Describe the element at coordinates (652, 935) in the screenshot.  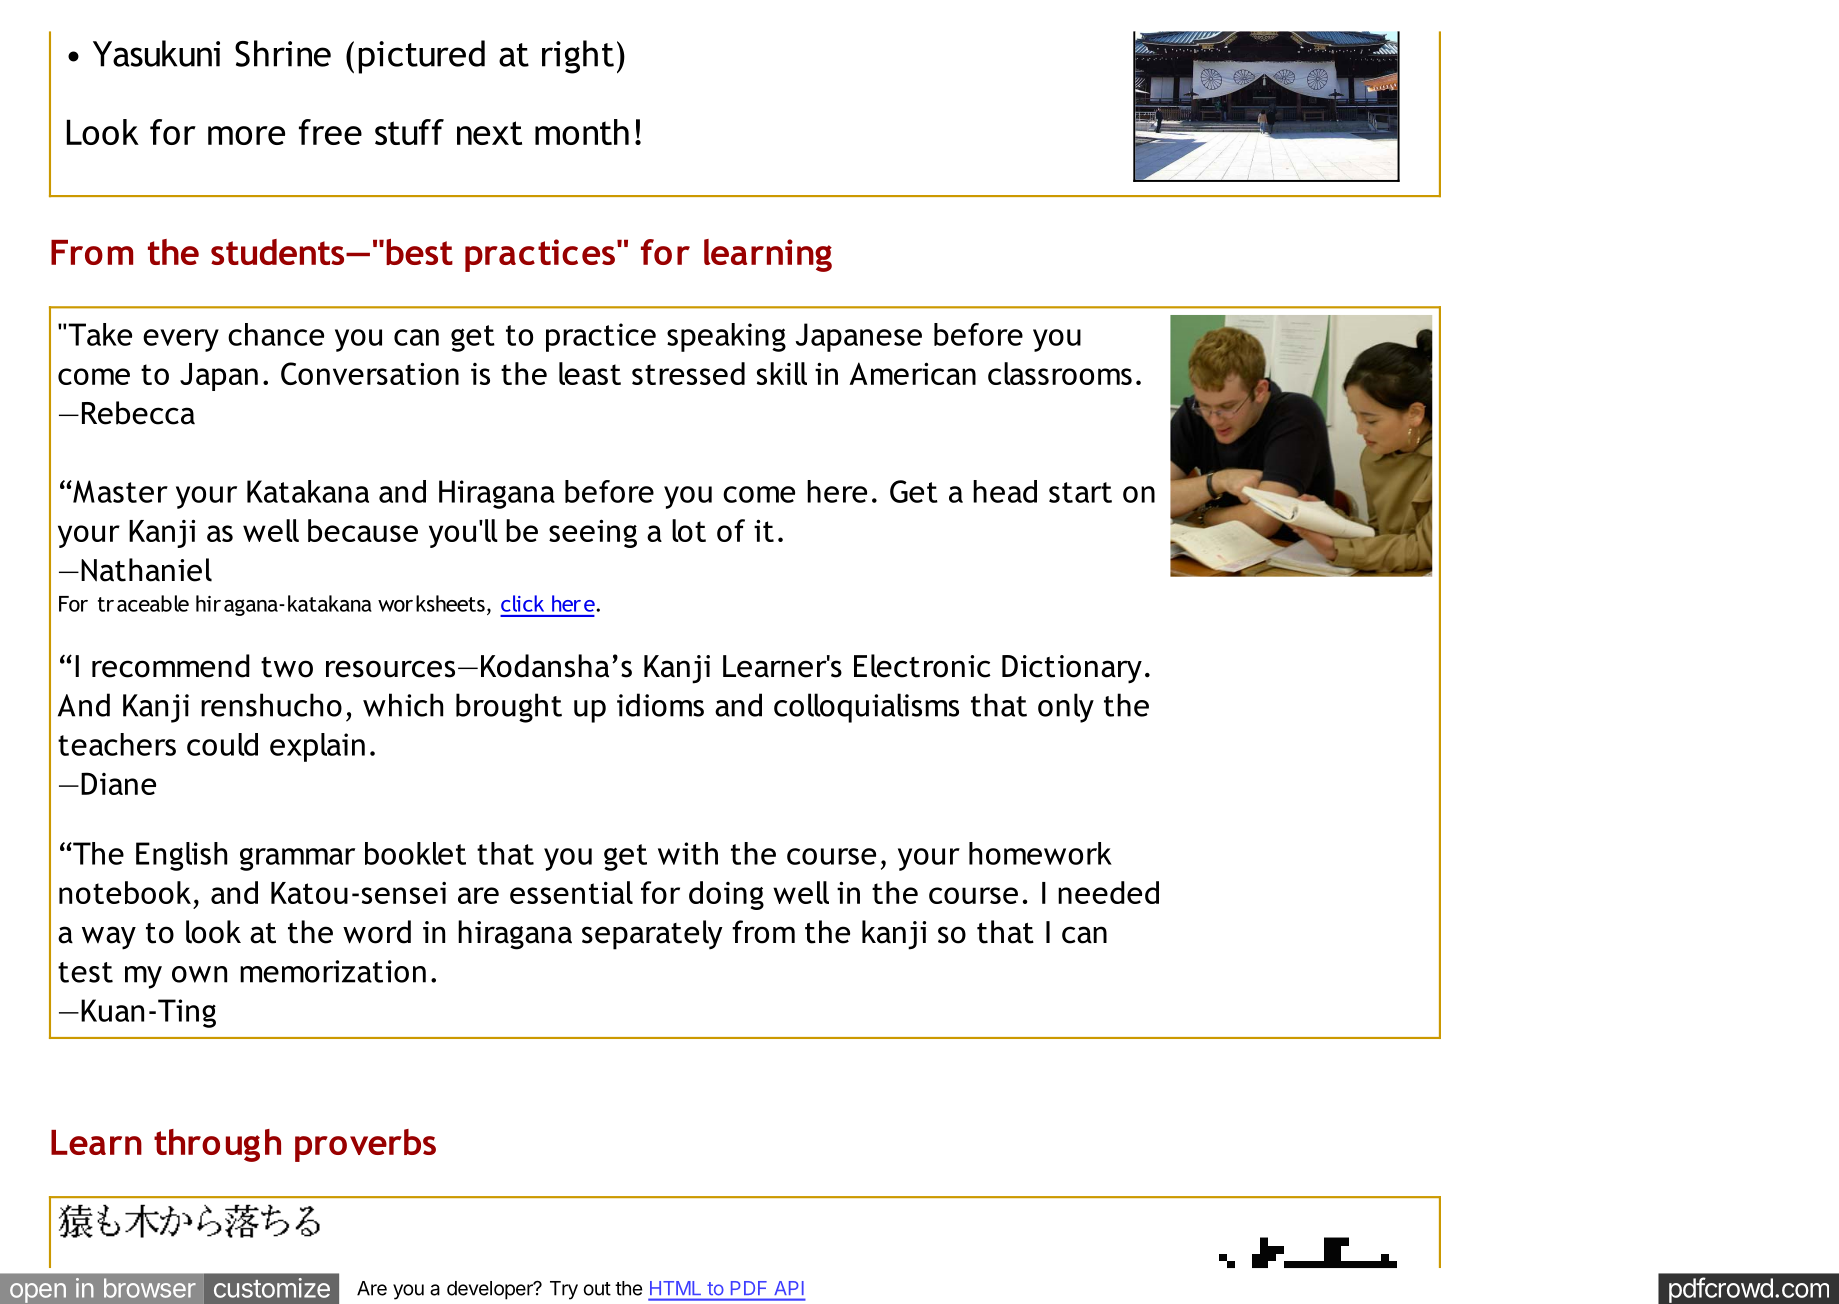
I see `separately` at that location.
